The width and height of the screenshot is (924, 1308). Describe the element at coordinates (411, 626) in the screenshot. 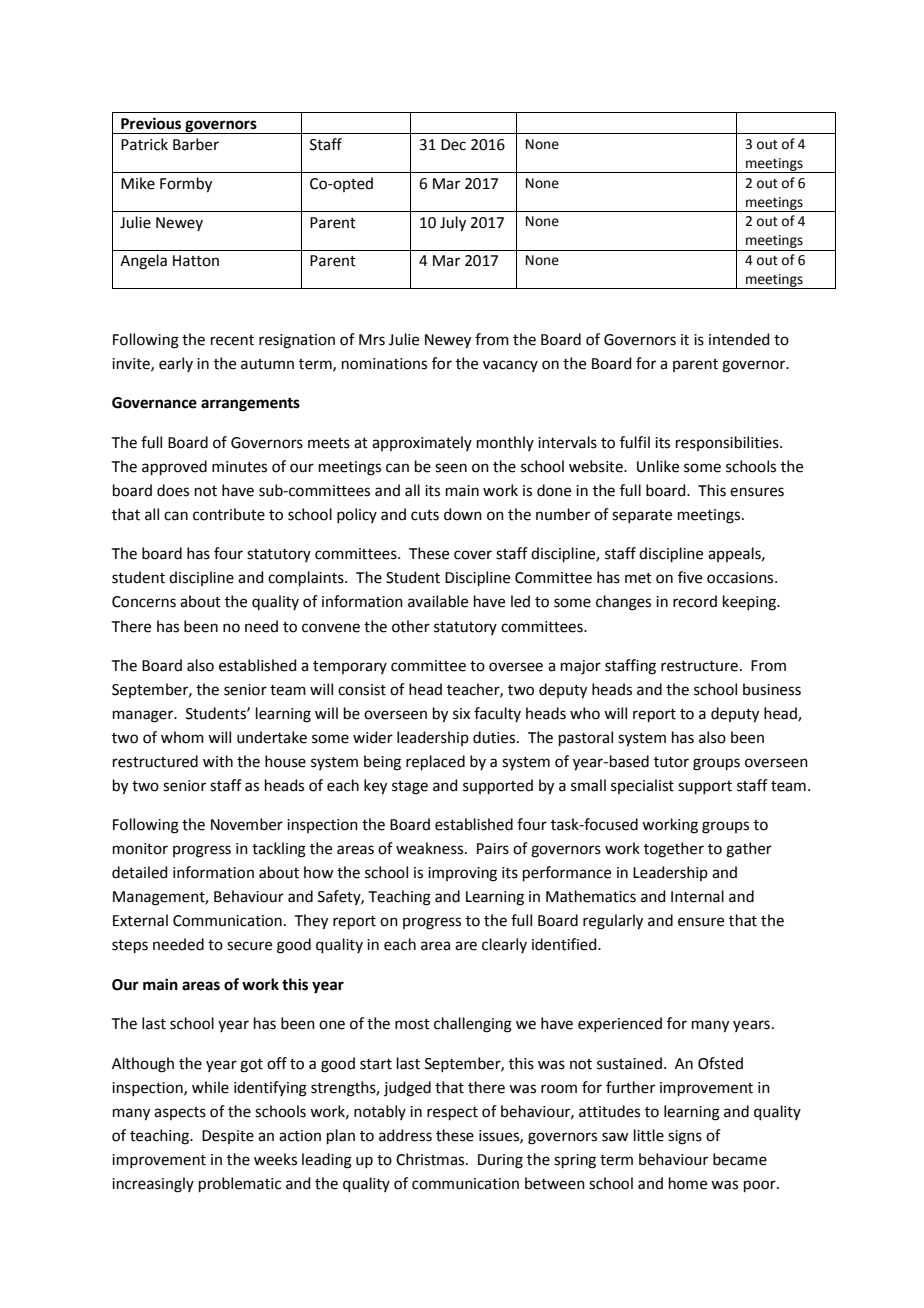

I see `other` at that location.
